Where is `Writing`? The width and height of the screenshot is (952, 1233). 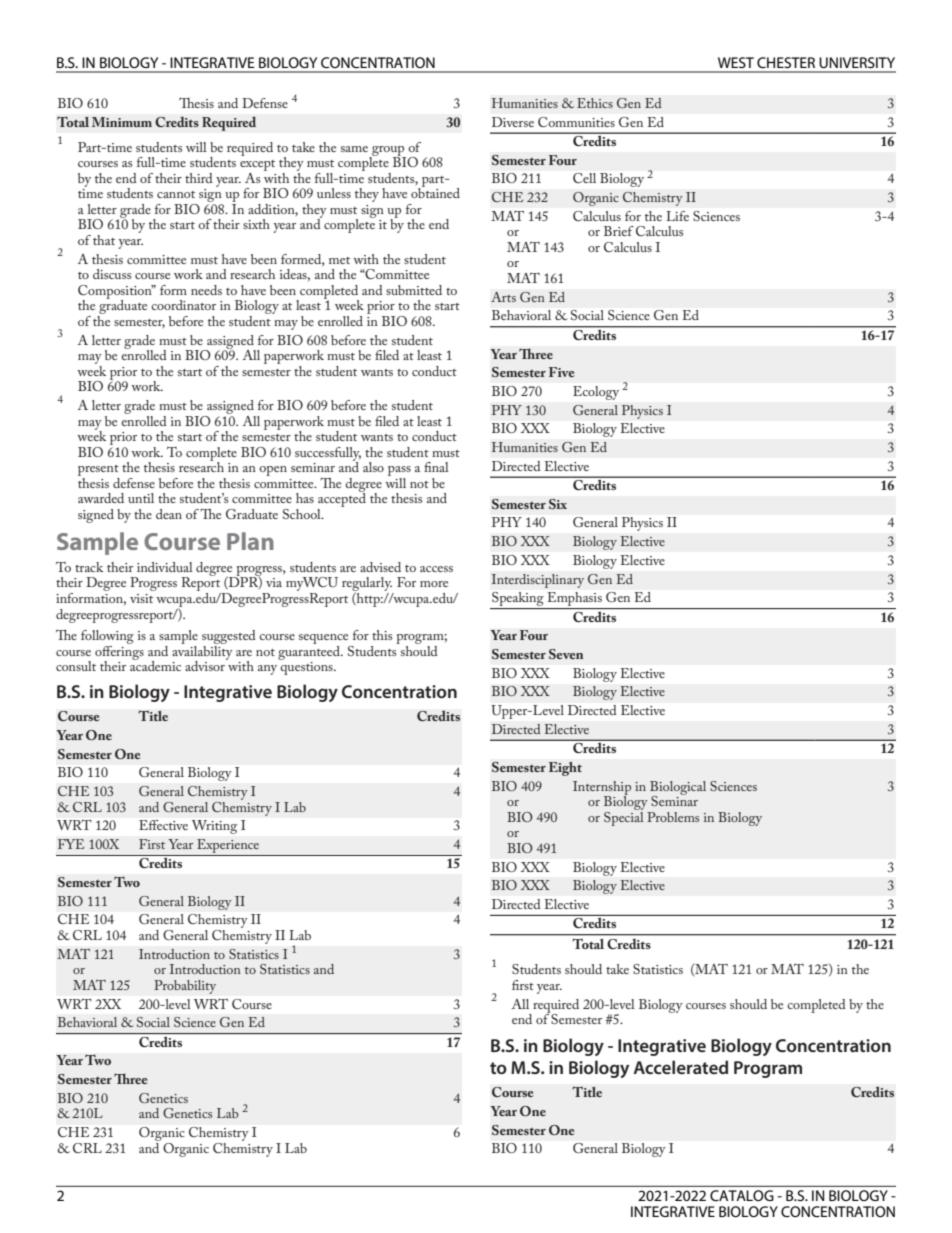 Writing is located at coordinates (214, 827).
